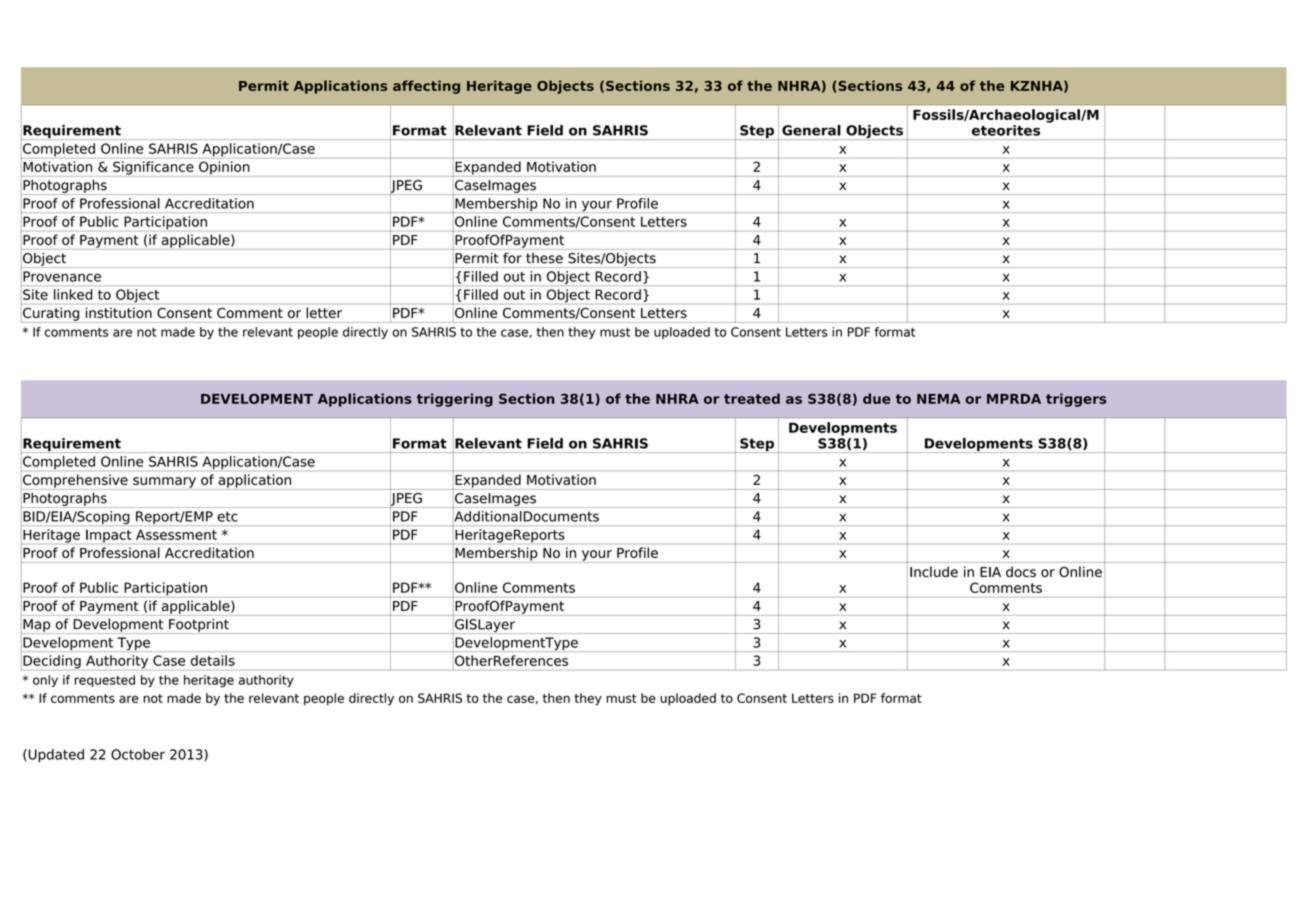  What do you see at coordinates (176, 535) in the document?
I see `Assessment` at bounding box center [176, 535].
